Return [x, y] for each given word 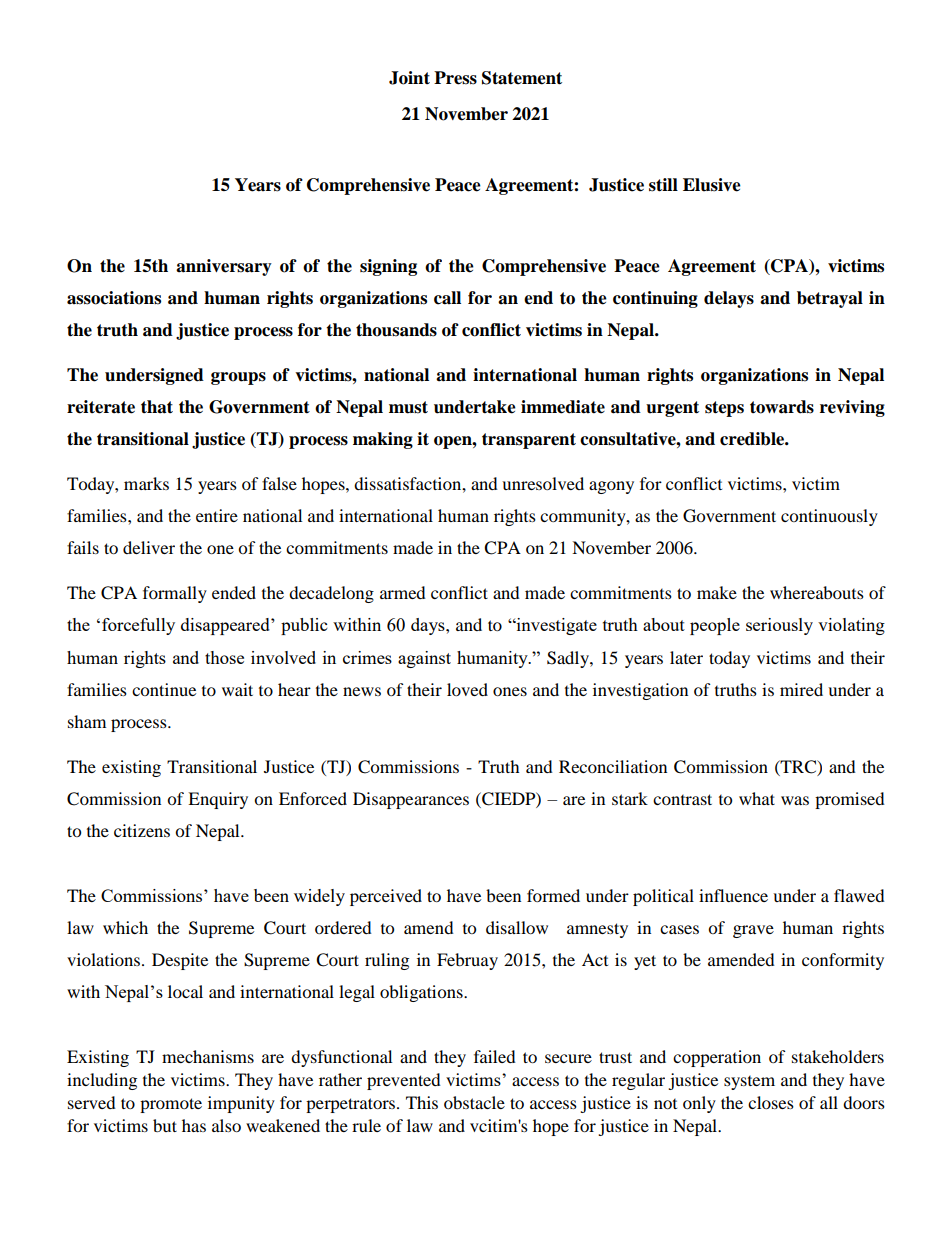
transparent [529, 441]
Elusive [712, 185]
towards [782, 407]
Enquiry [218, 800]
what [757, 798]
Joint [409, 78]
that [157, 407]
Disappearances [411, 800]
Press [455, 78]
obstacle [474, 1102]
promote [171, 1105]
